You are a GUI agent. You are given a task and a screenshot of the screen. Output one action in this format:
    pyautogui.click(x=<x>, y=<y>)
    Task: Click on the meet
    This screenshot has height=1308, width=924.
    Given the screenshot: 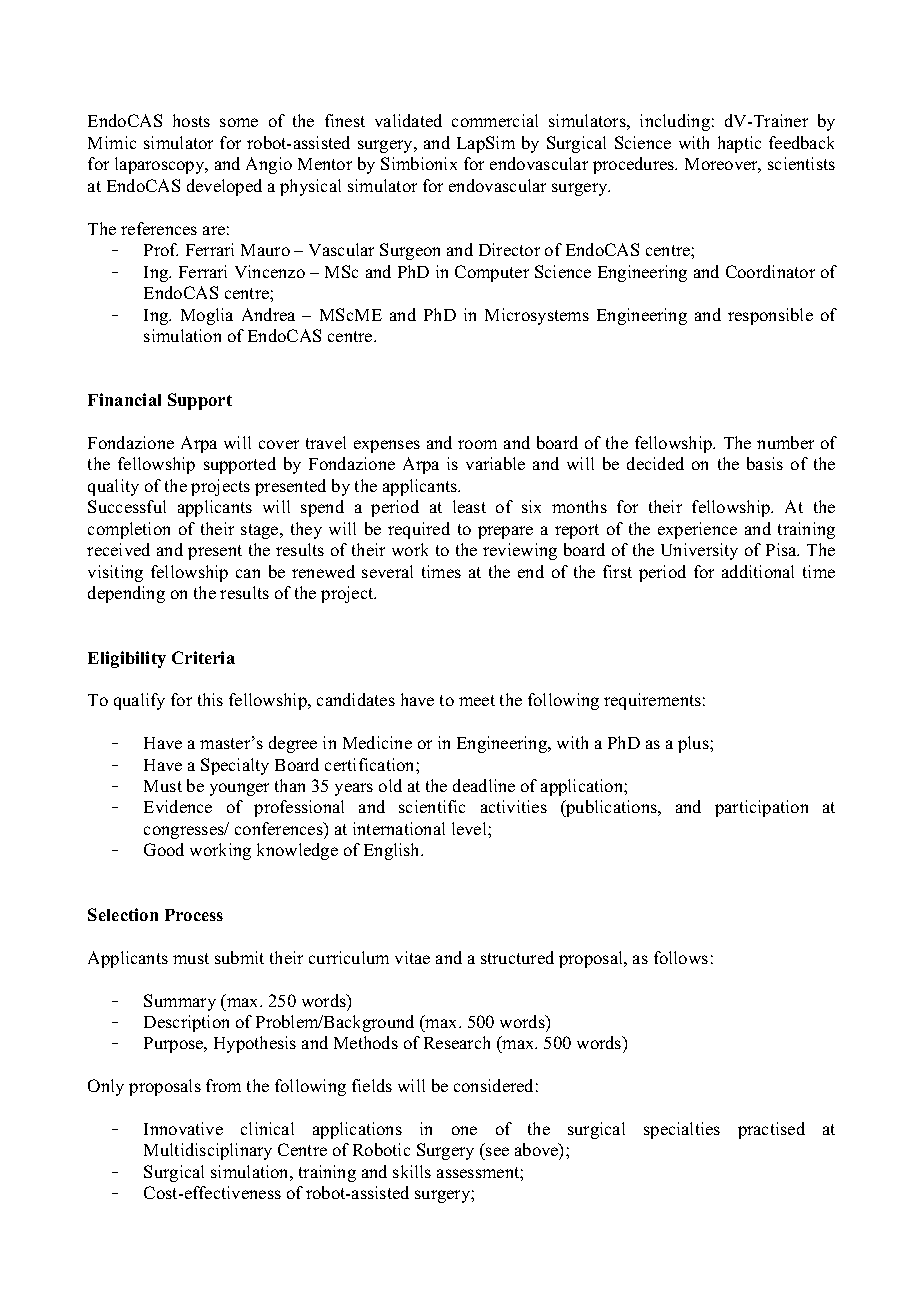 What is the action you would take?
    pyautogui.click(x=477, y=700)
